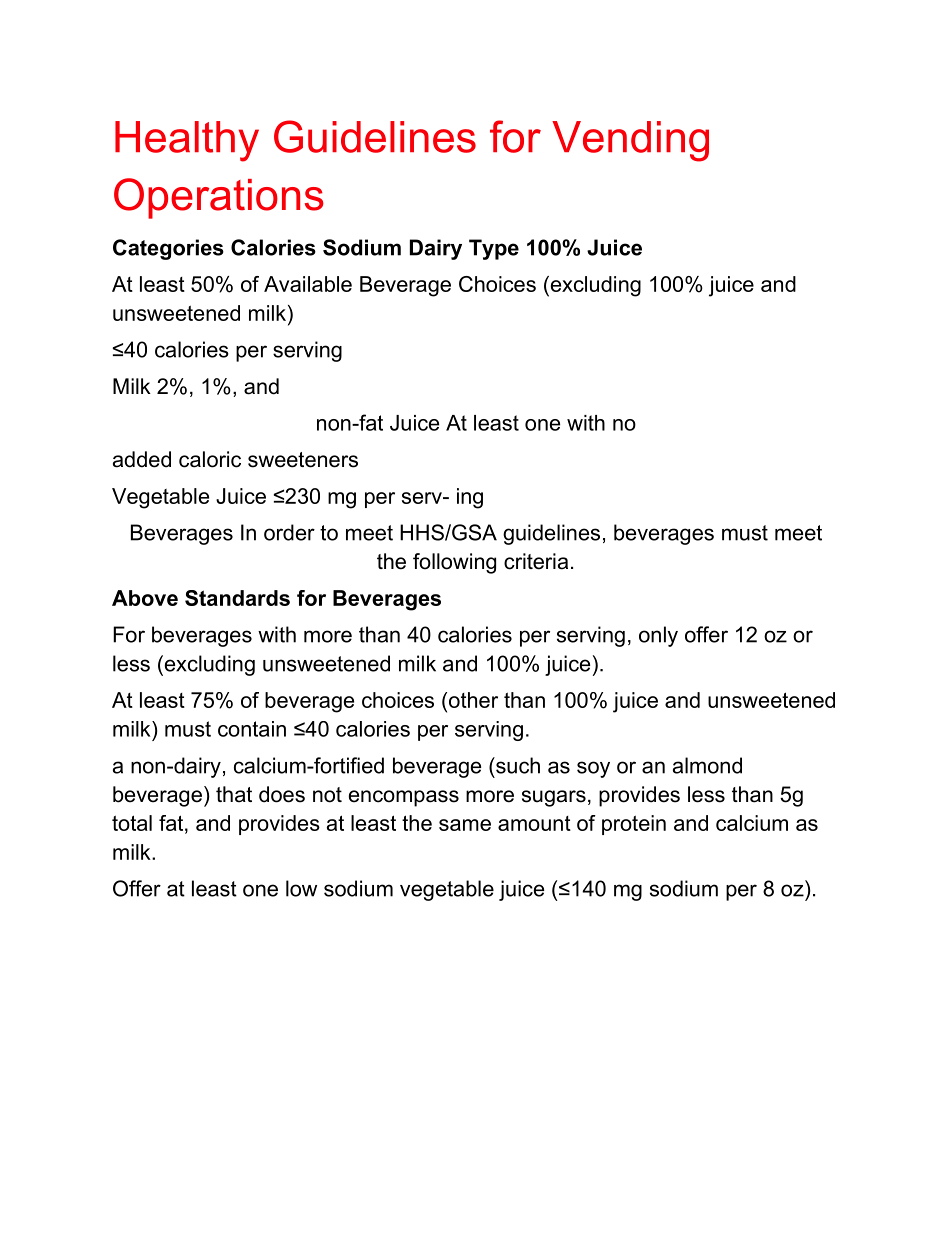 The width and height of the screenshot is (952, 1233). I want to click on that, so click(234, 794).
